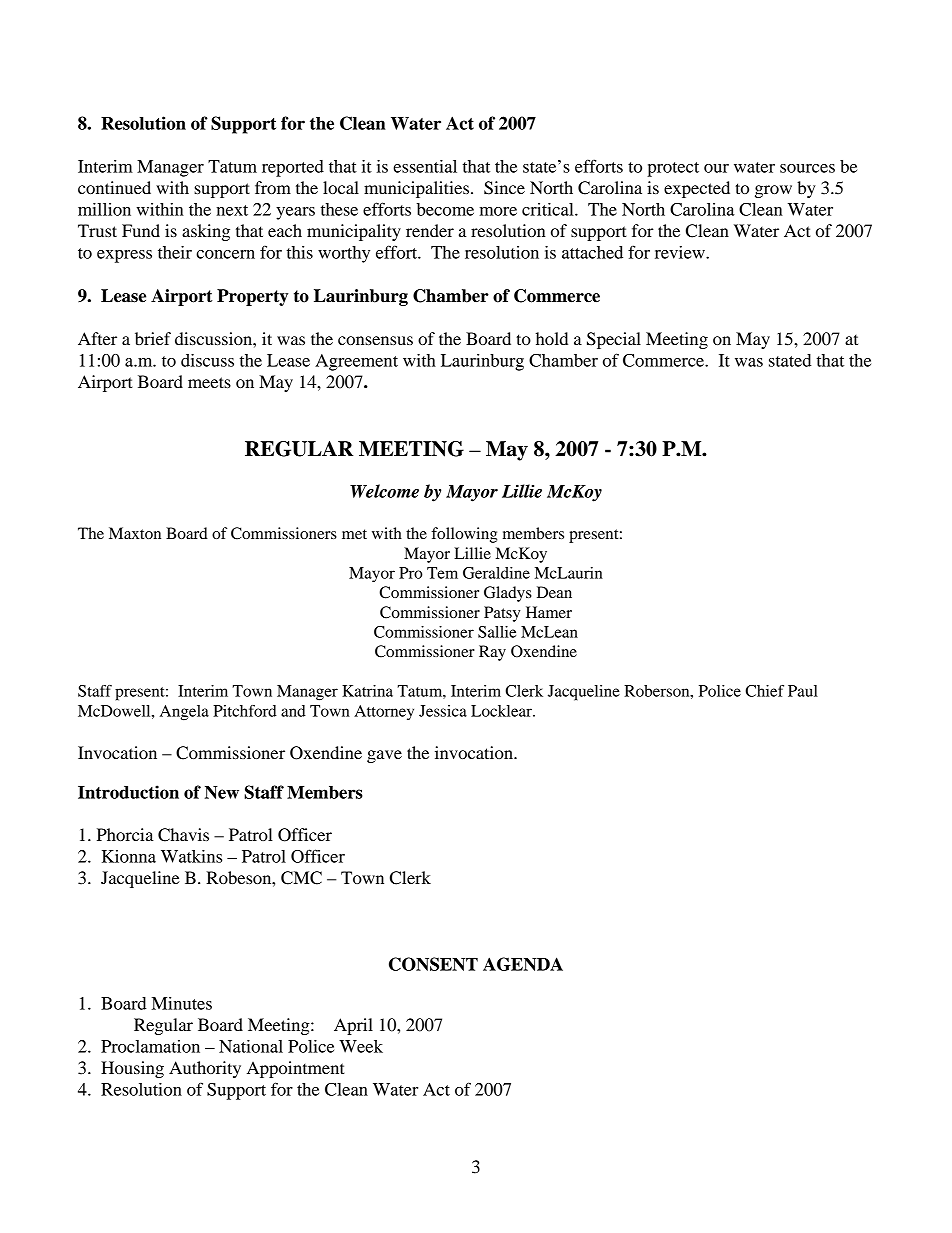 This screenshot has width=952, height=1233. Describe the element at coordinates (445, 209) in the screenshot. I see `become` at that location.
